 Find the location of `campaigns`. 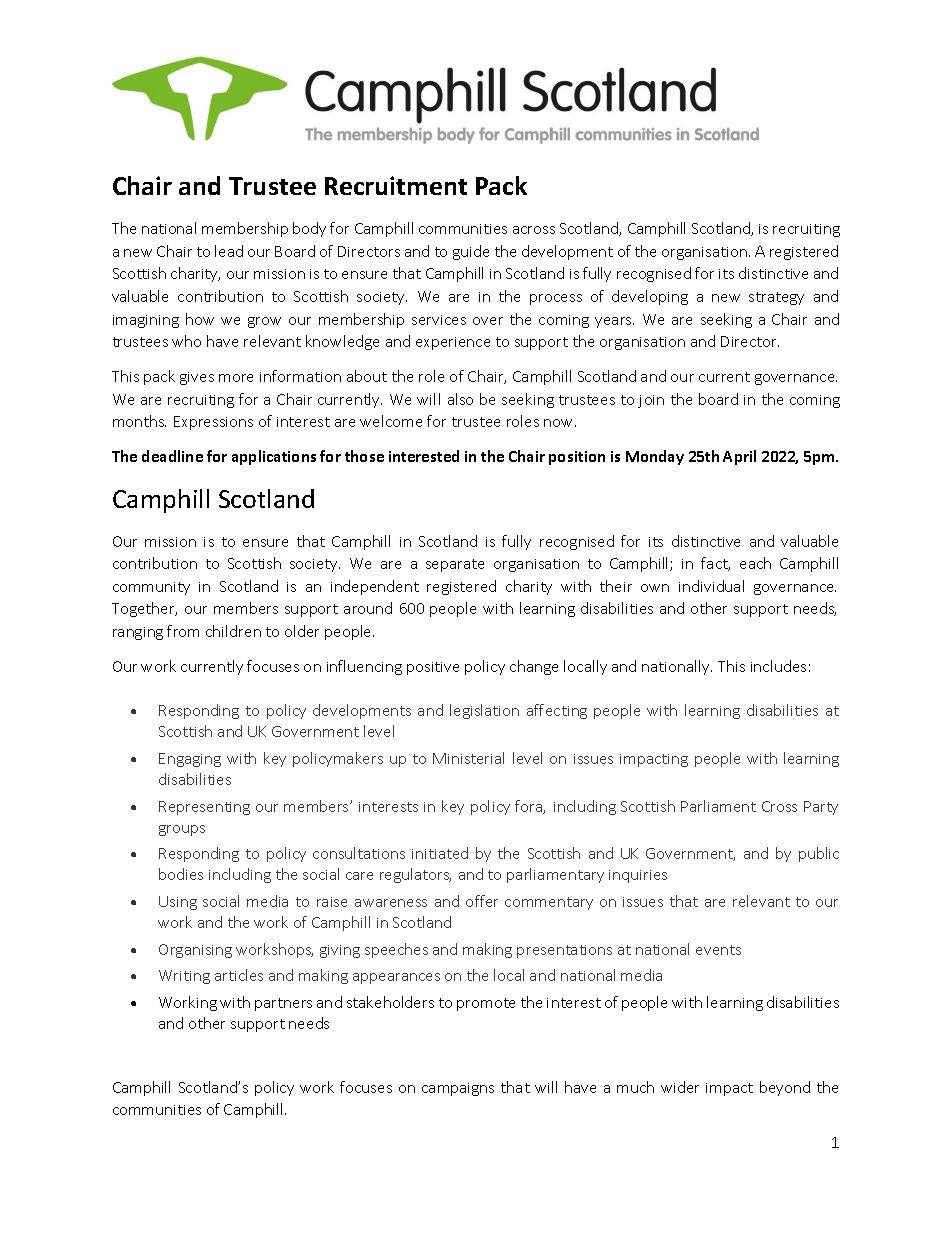

campaigns is located at coordinates (458, 1089).
